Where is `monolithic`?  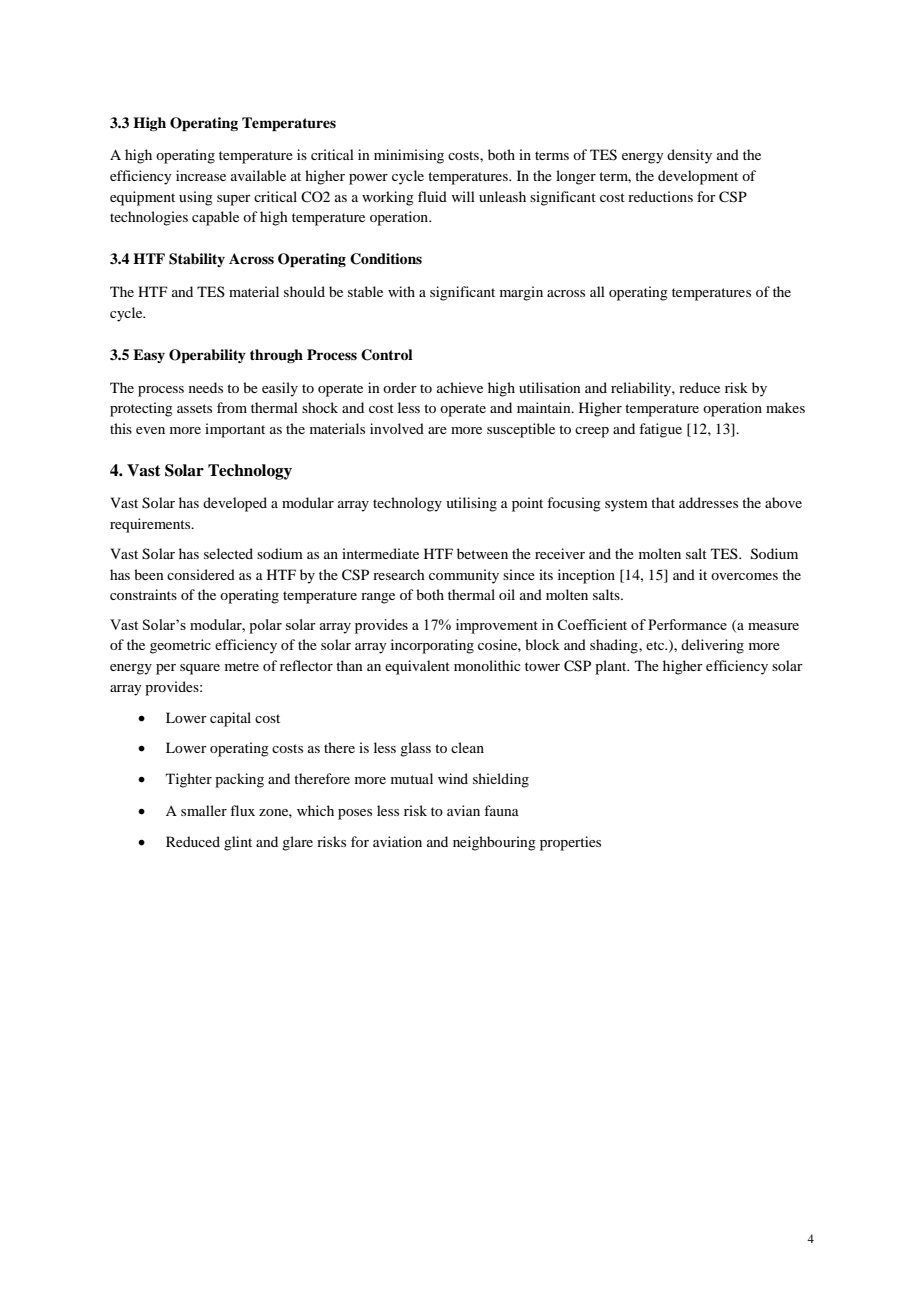 monolithic is located at coordinates (487, 665).
